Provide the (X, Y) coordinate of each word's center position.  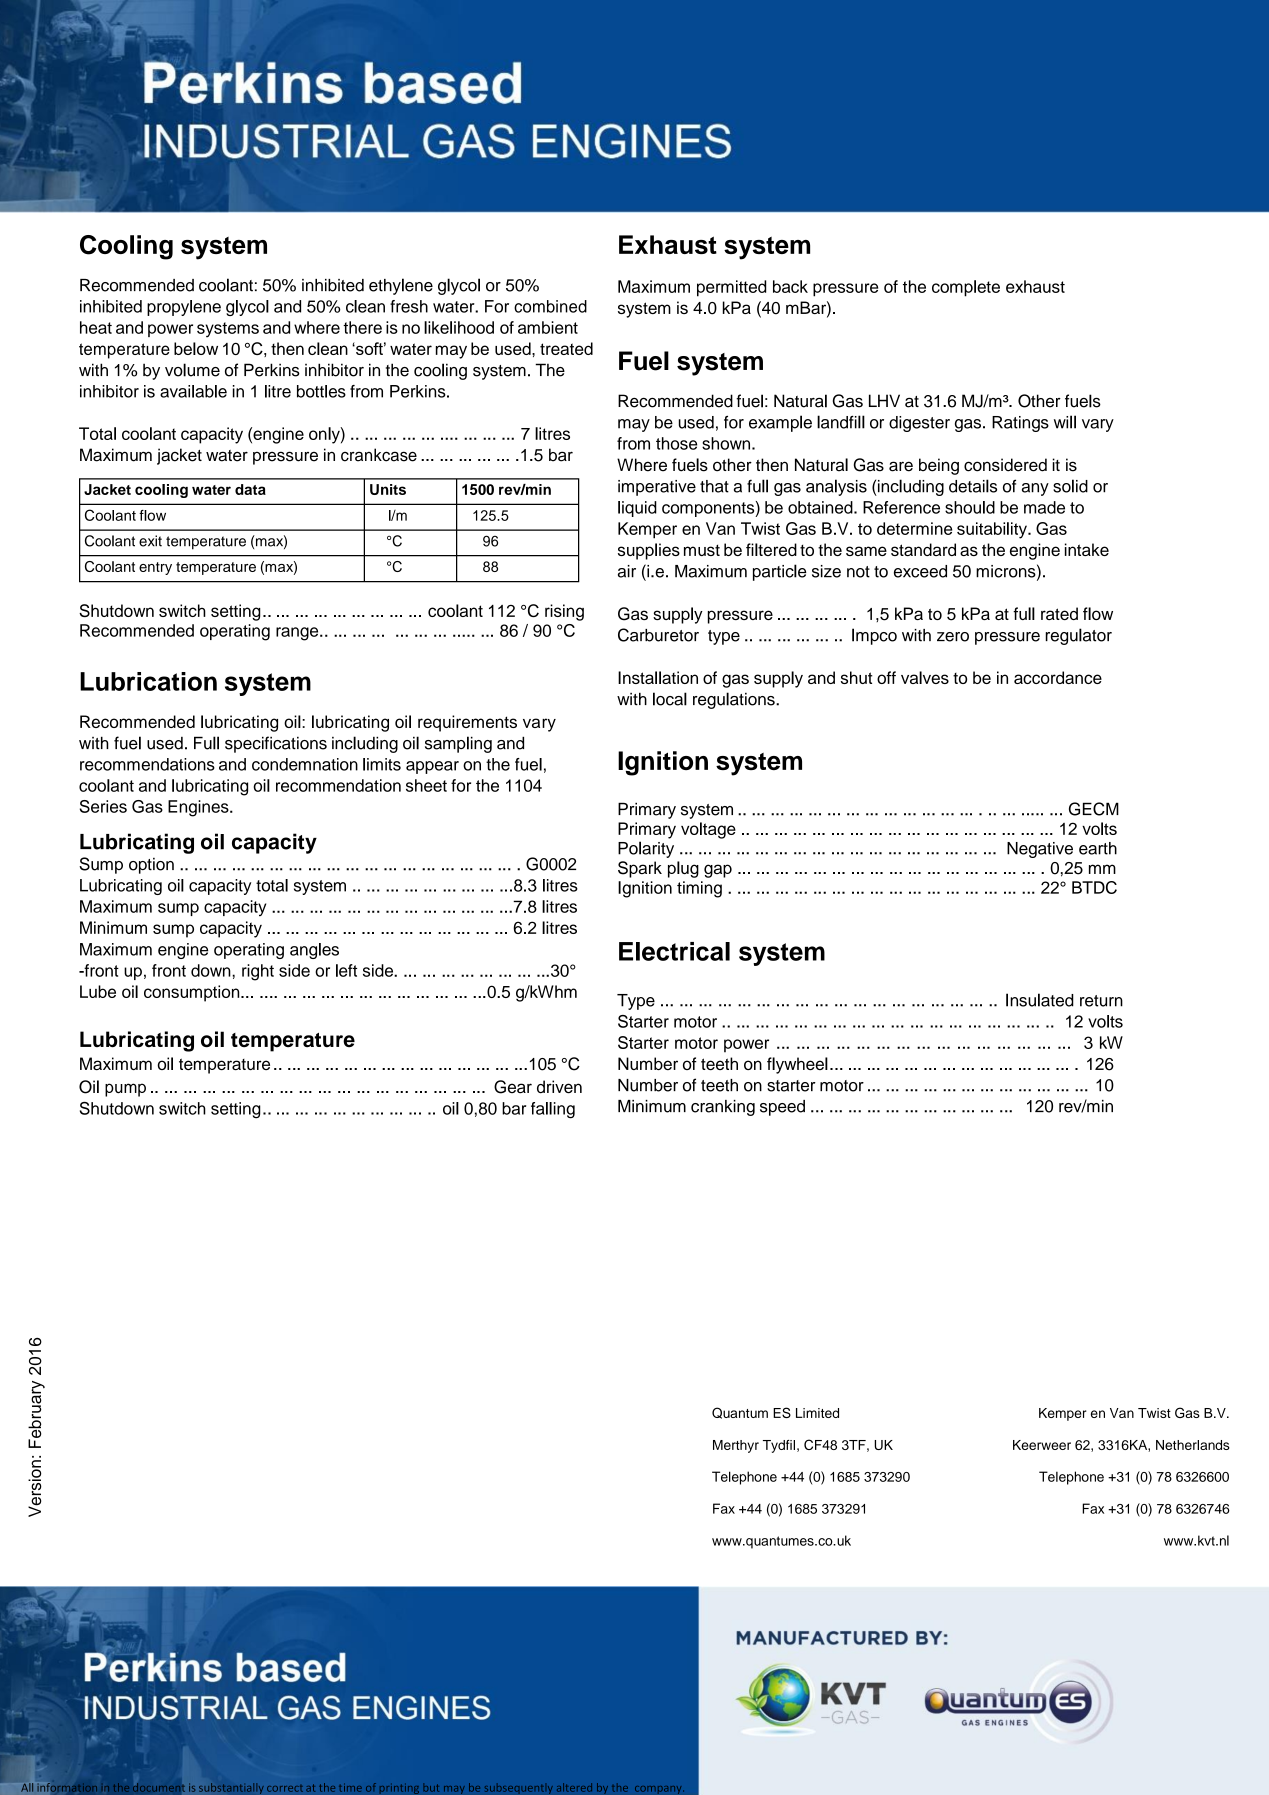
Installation (658, 677)
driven (559, 1087)
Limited (817, 1413)
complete (966, 288)
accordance (1058, 677)
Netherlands (1193, 1445)
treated (566, 348)
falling (553, 1110)
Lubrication (148, 681)
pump (125, 1090)
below (196, 348)
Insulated (1040, 1000)
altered (574, 1787)
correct (285, 1788)
